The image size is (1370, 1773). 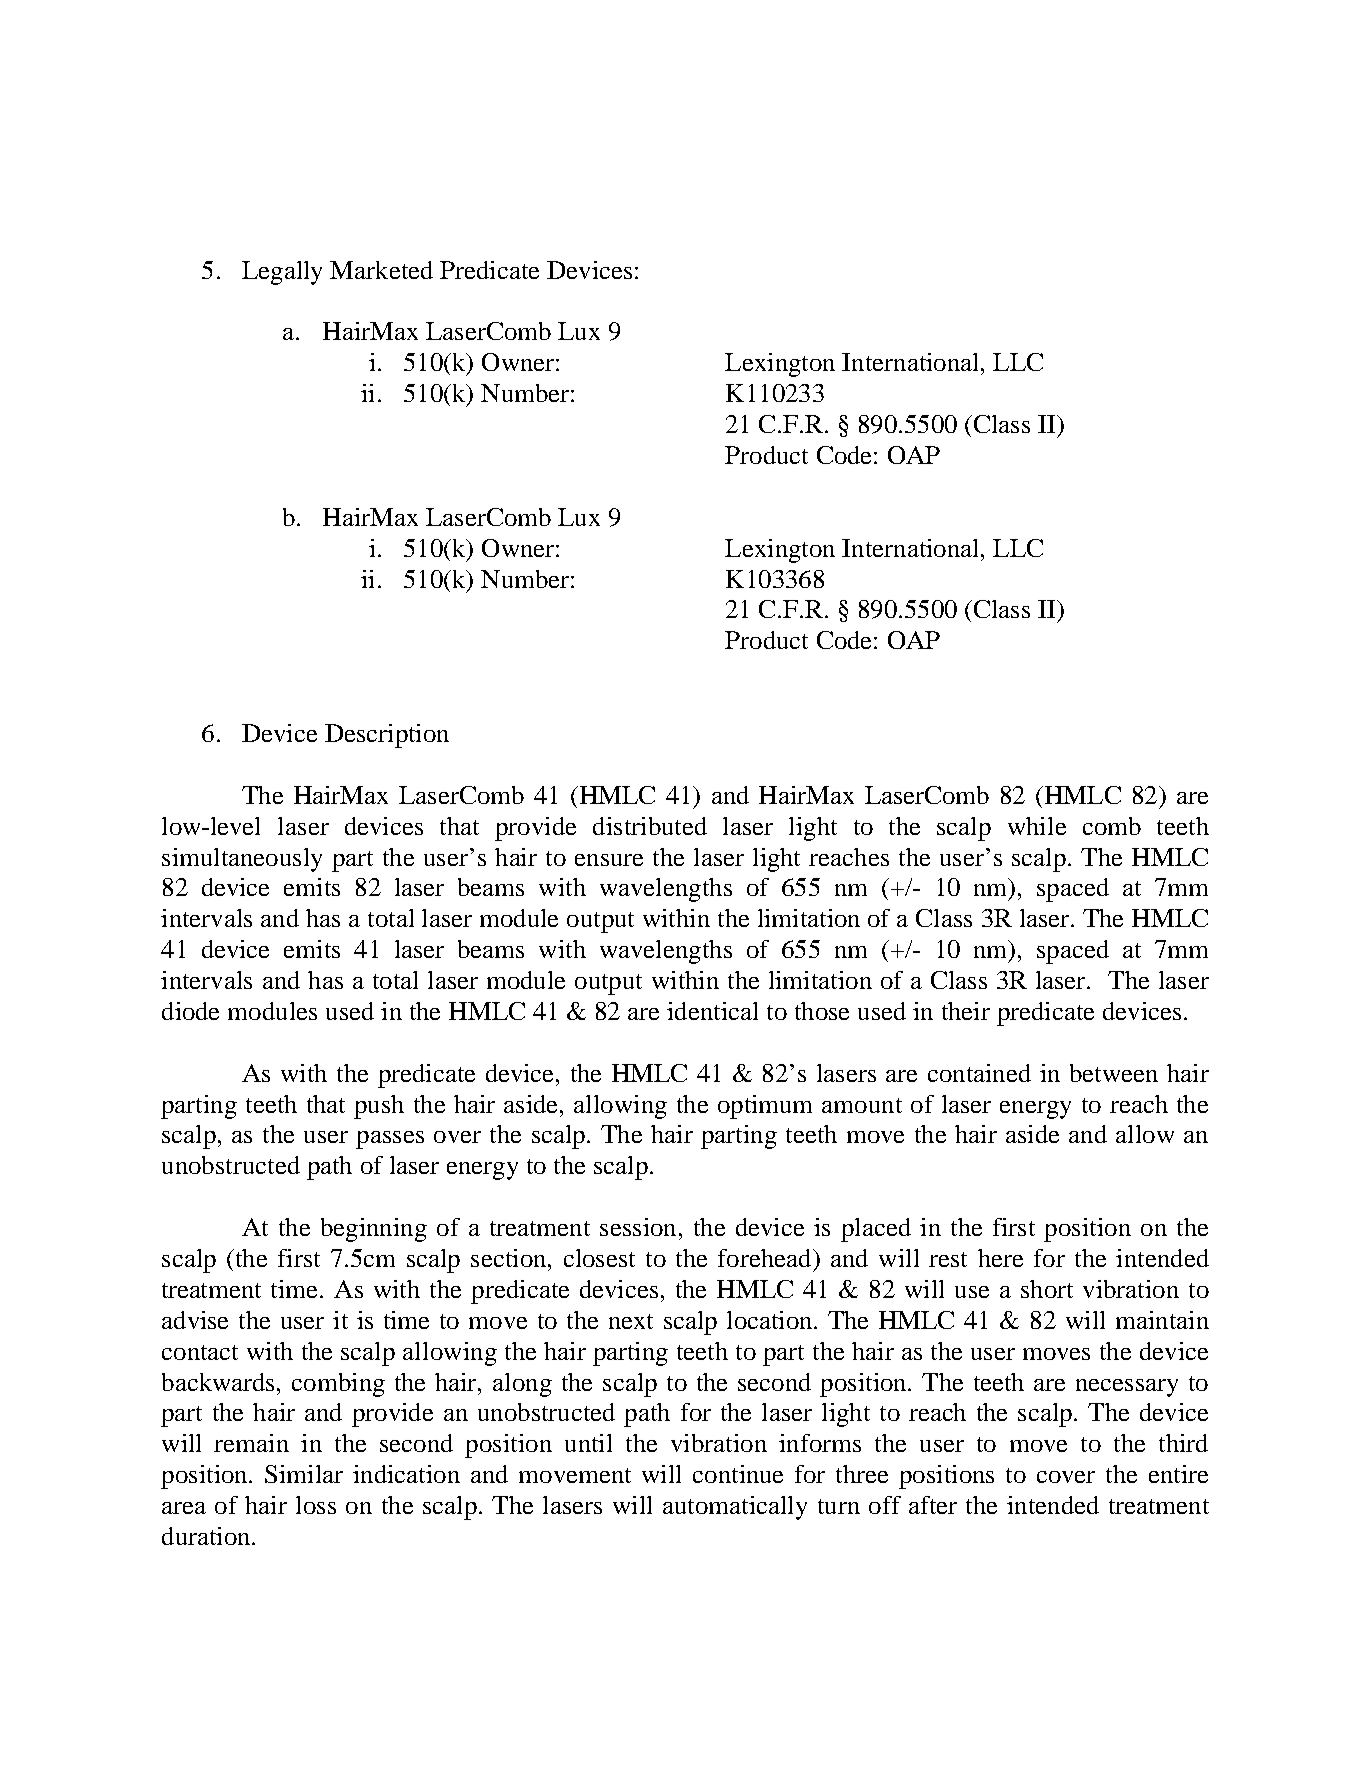 What do you see at coordinates (765, 1107) in the screenshot?
I see `optimum` at bounding box center [765, 1107].
